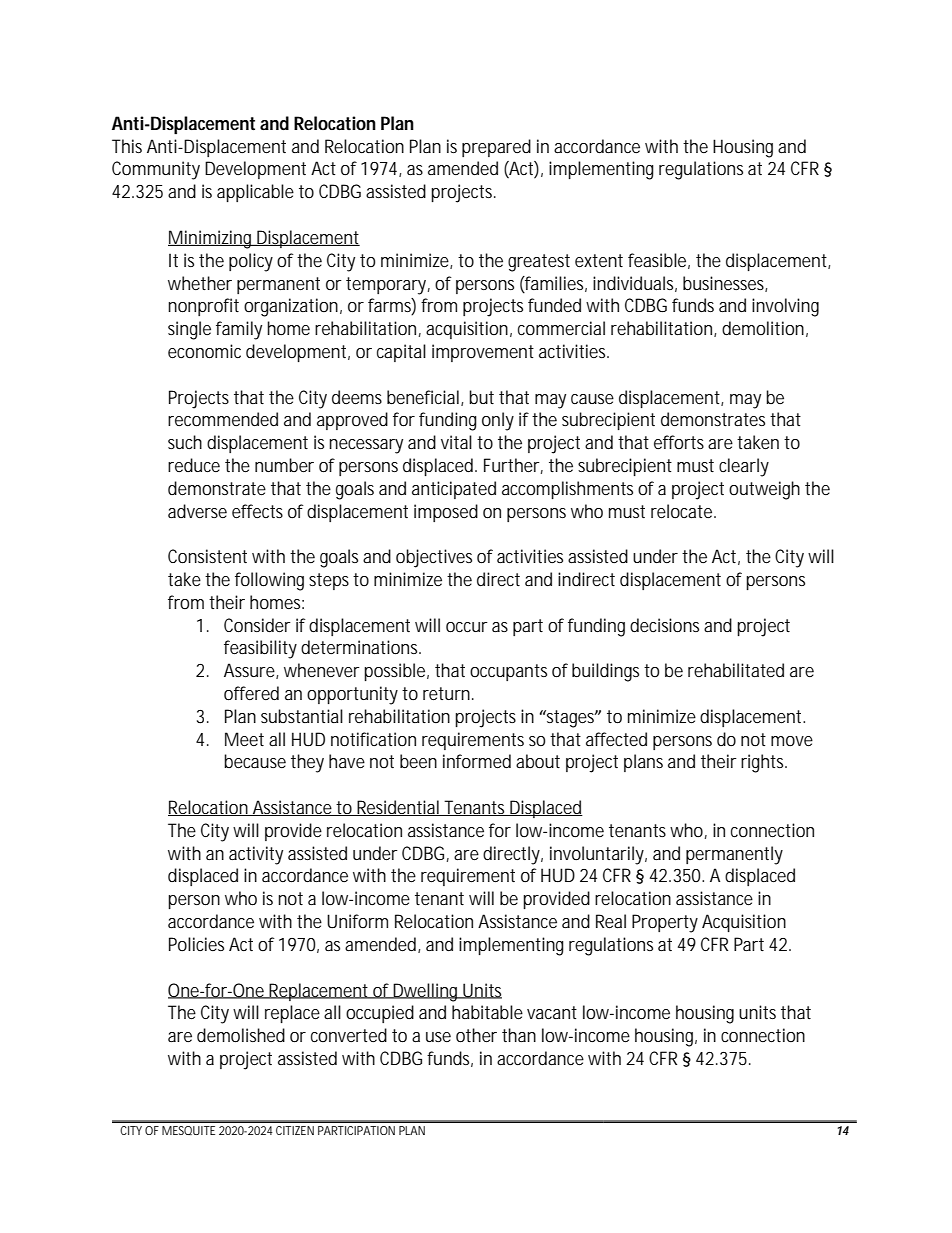 The image size is (952, 1233). I want to click on habitable, so click(487, 1012).
